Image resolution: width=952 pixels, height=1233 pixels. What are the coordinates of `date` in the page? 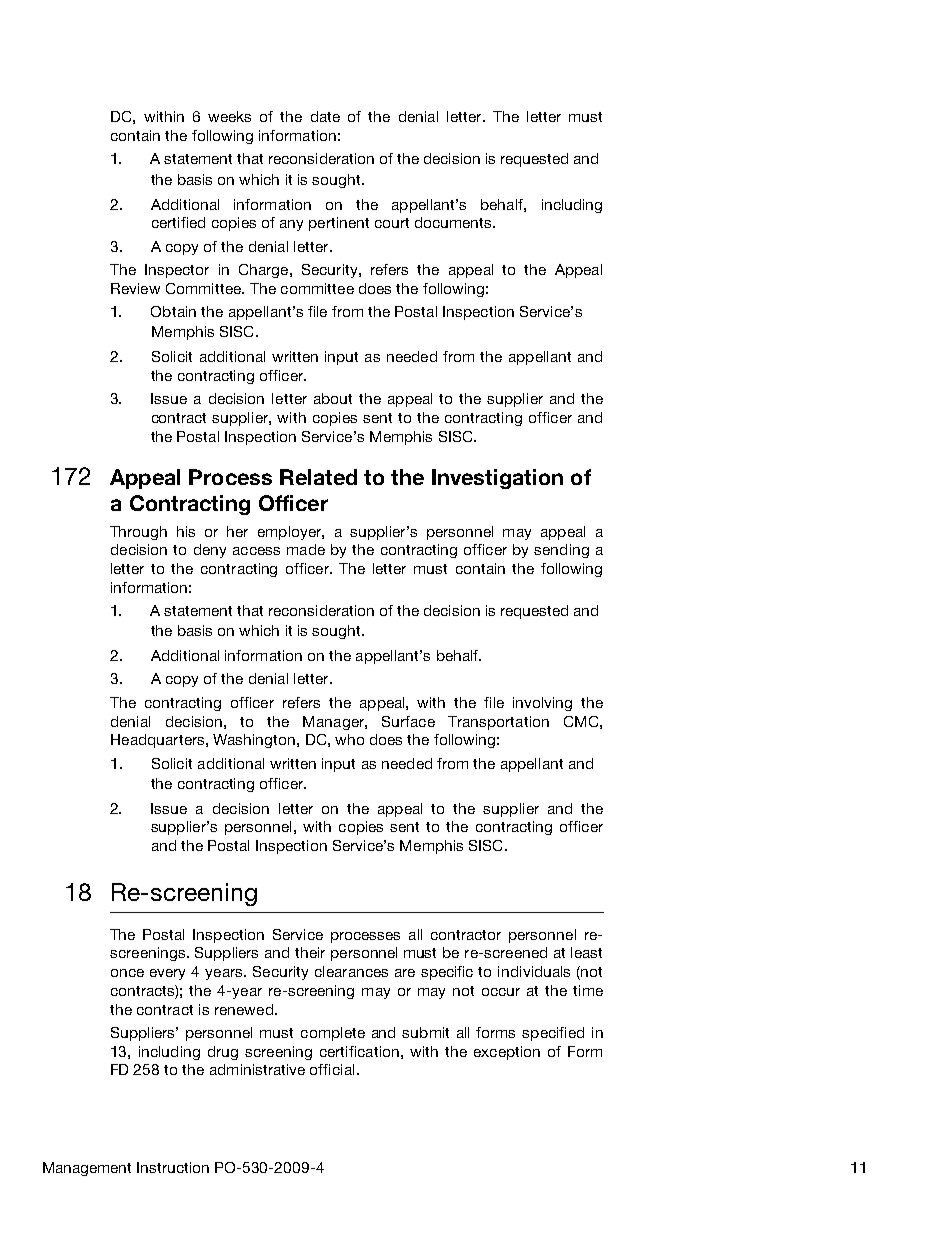 It's located at (325, 116).
